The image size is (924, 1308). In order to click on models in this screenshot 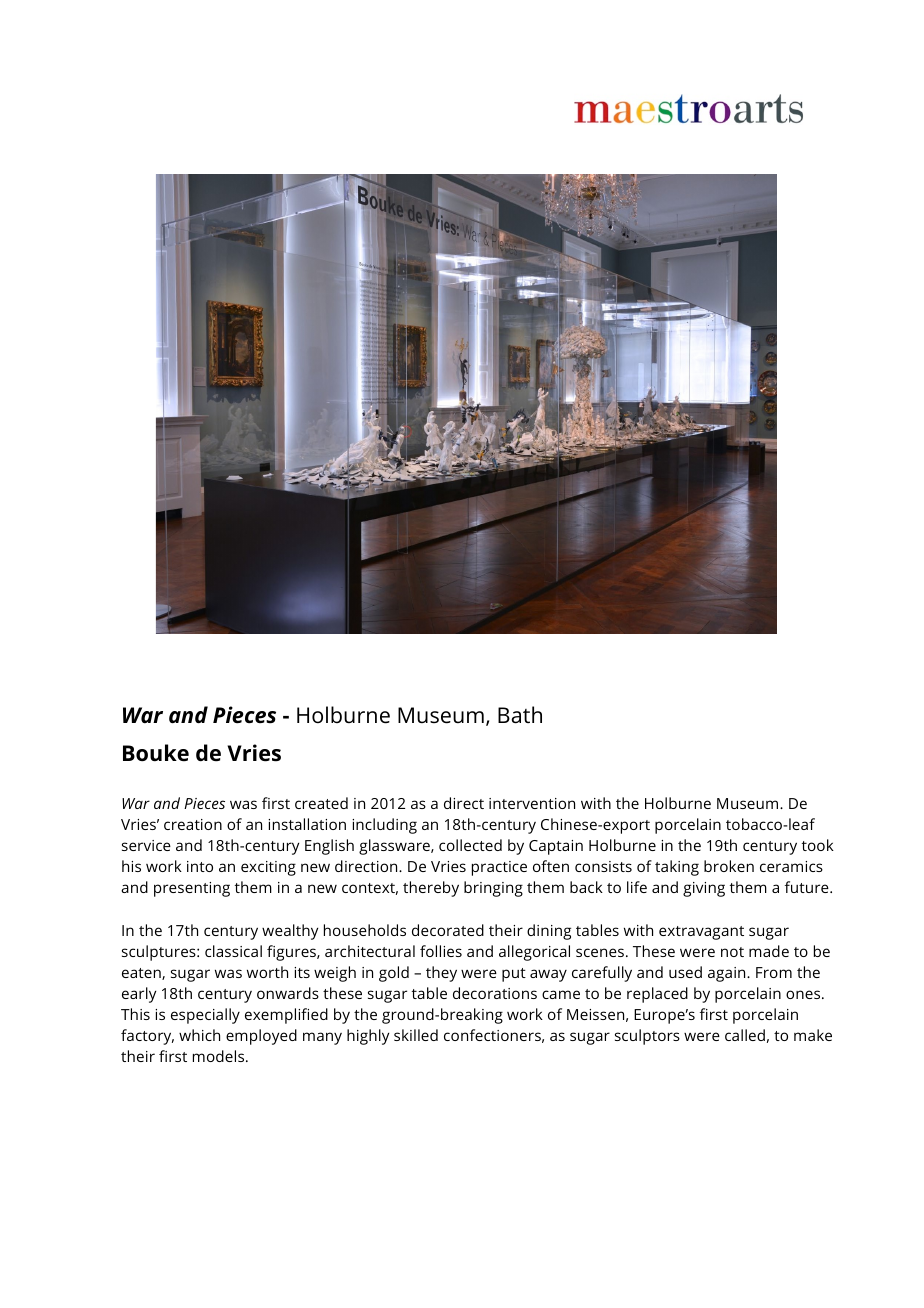, I will do `click(220, 1056)`.
